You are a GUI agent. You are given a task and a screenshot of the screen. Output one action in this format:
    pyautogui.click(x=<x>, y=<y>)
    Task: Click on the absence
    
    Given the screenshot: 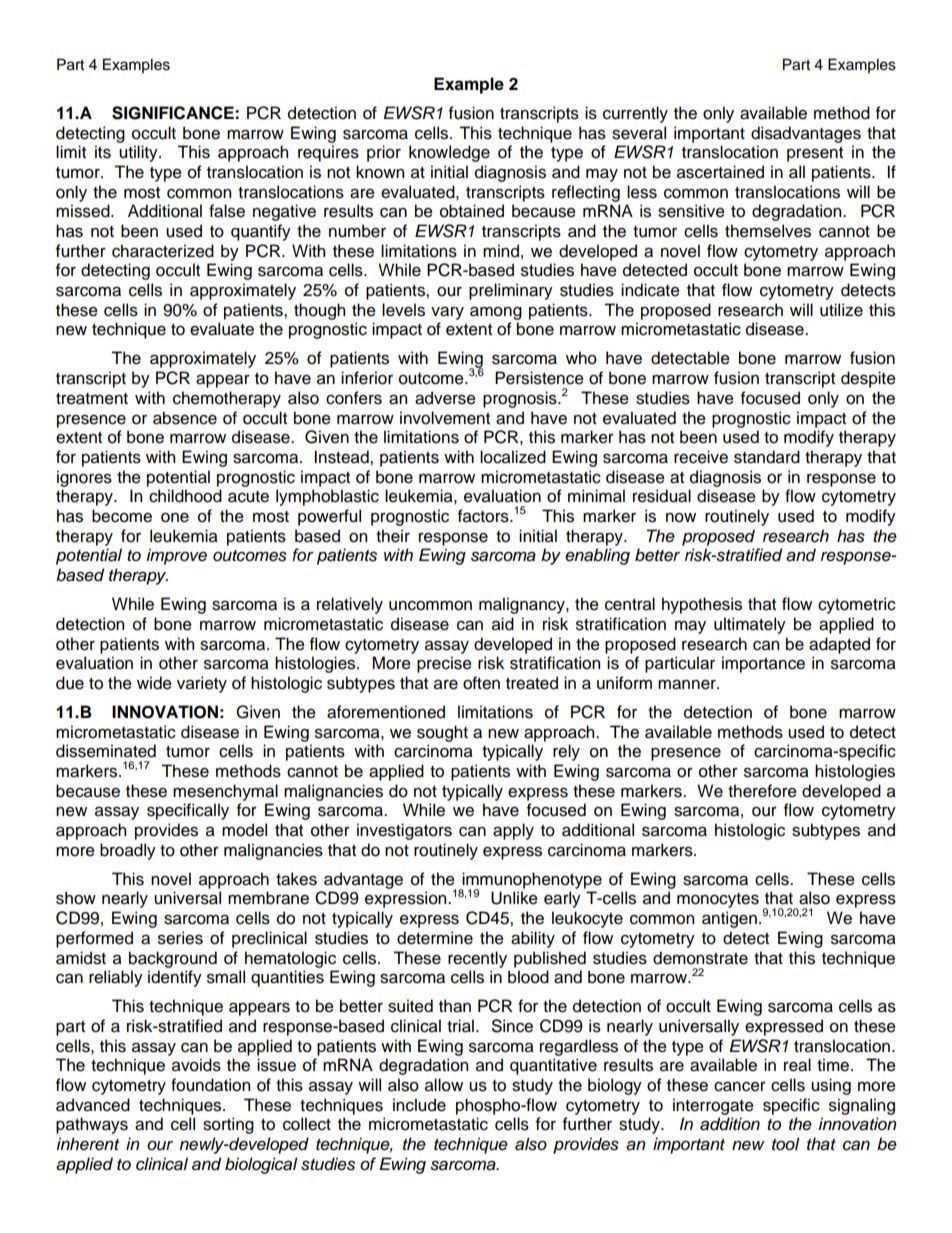 What is the action you would take?
    pyautogui.click(x=185, y=418)
